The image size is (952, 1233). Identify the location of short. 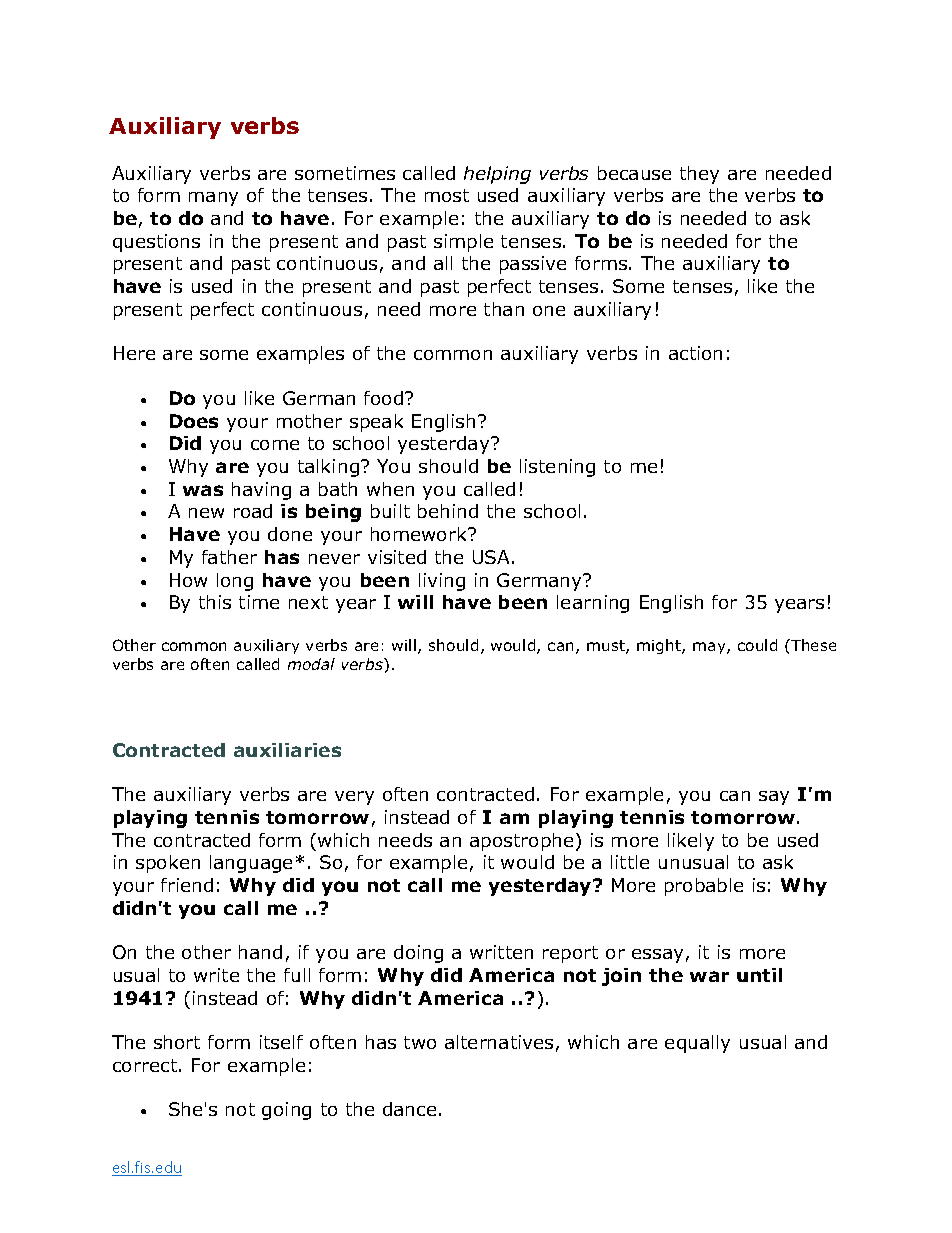
(177, 1042).
